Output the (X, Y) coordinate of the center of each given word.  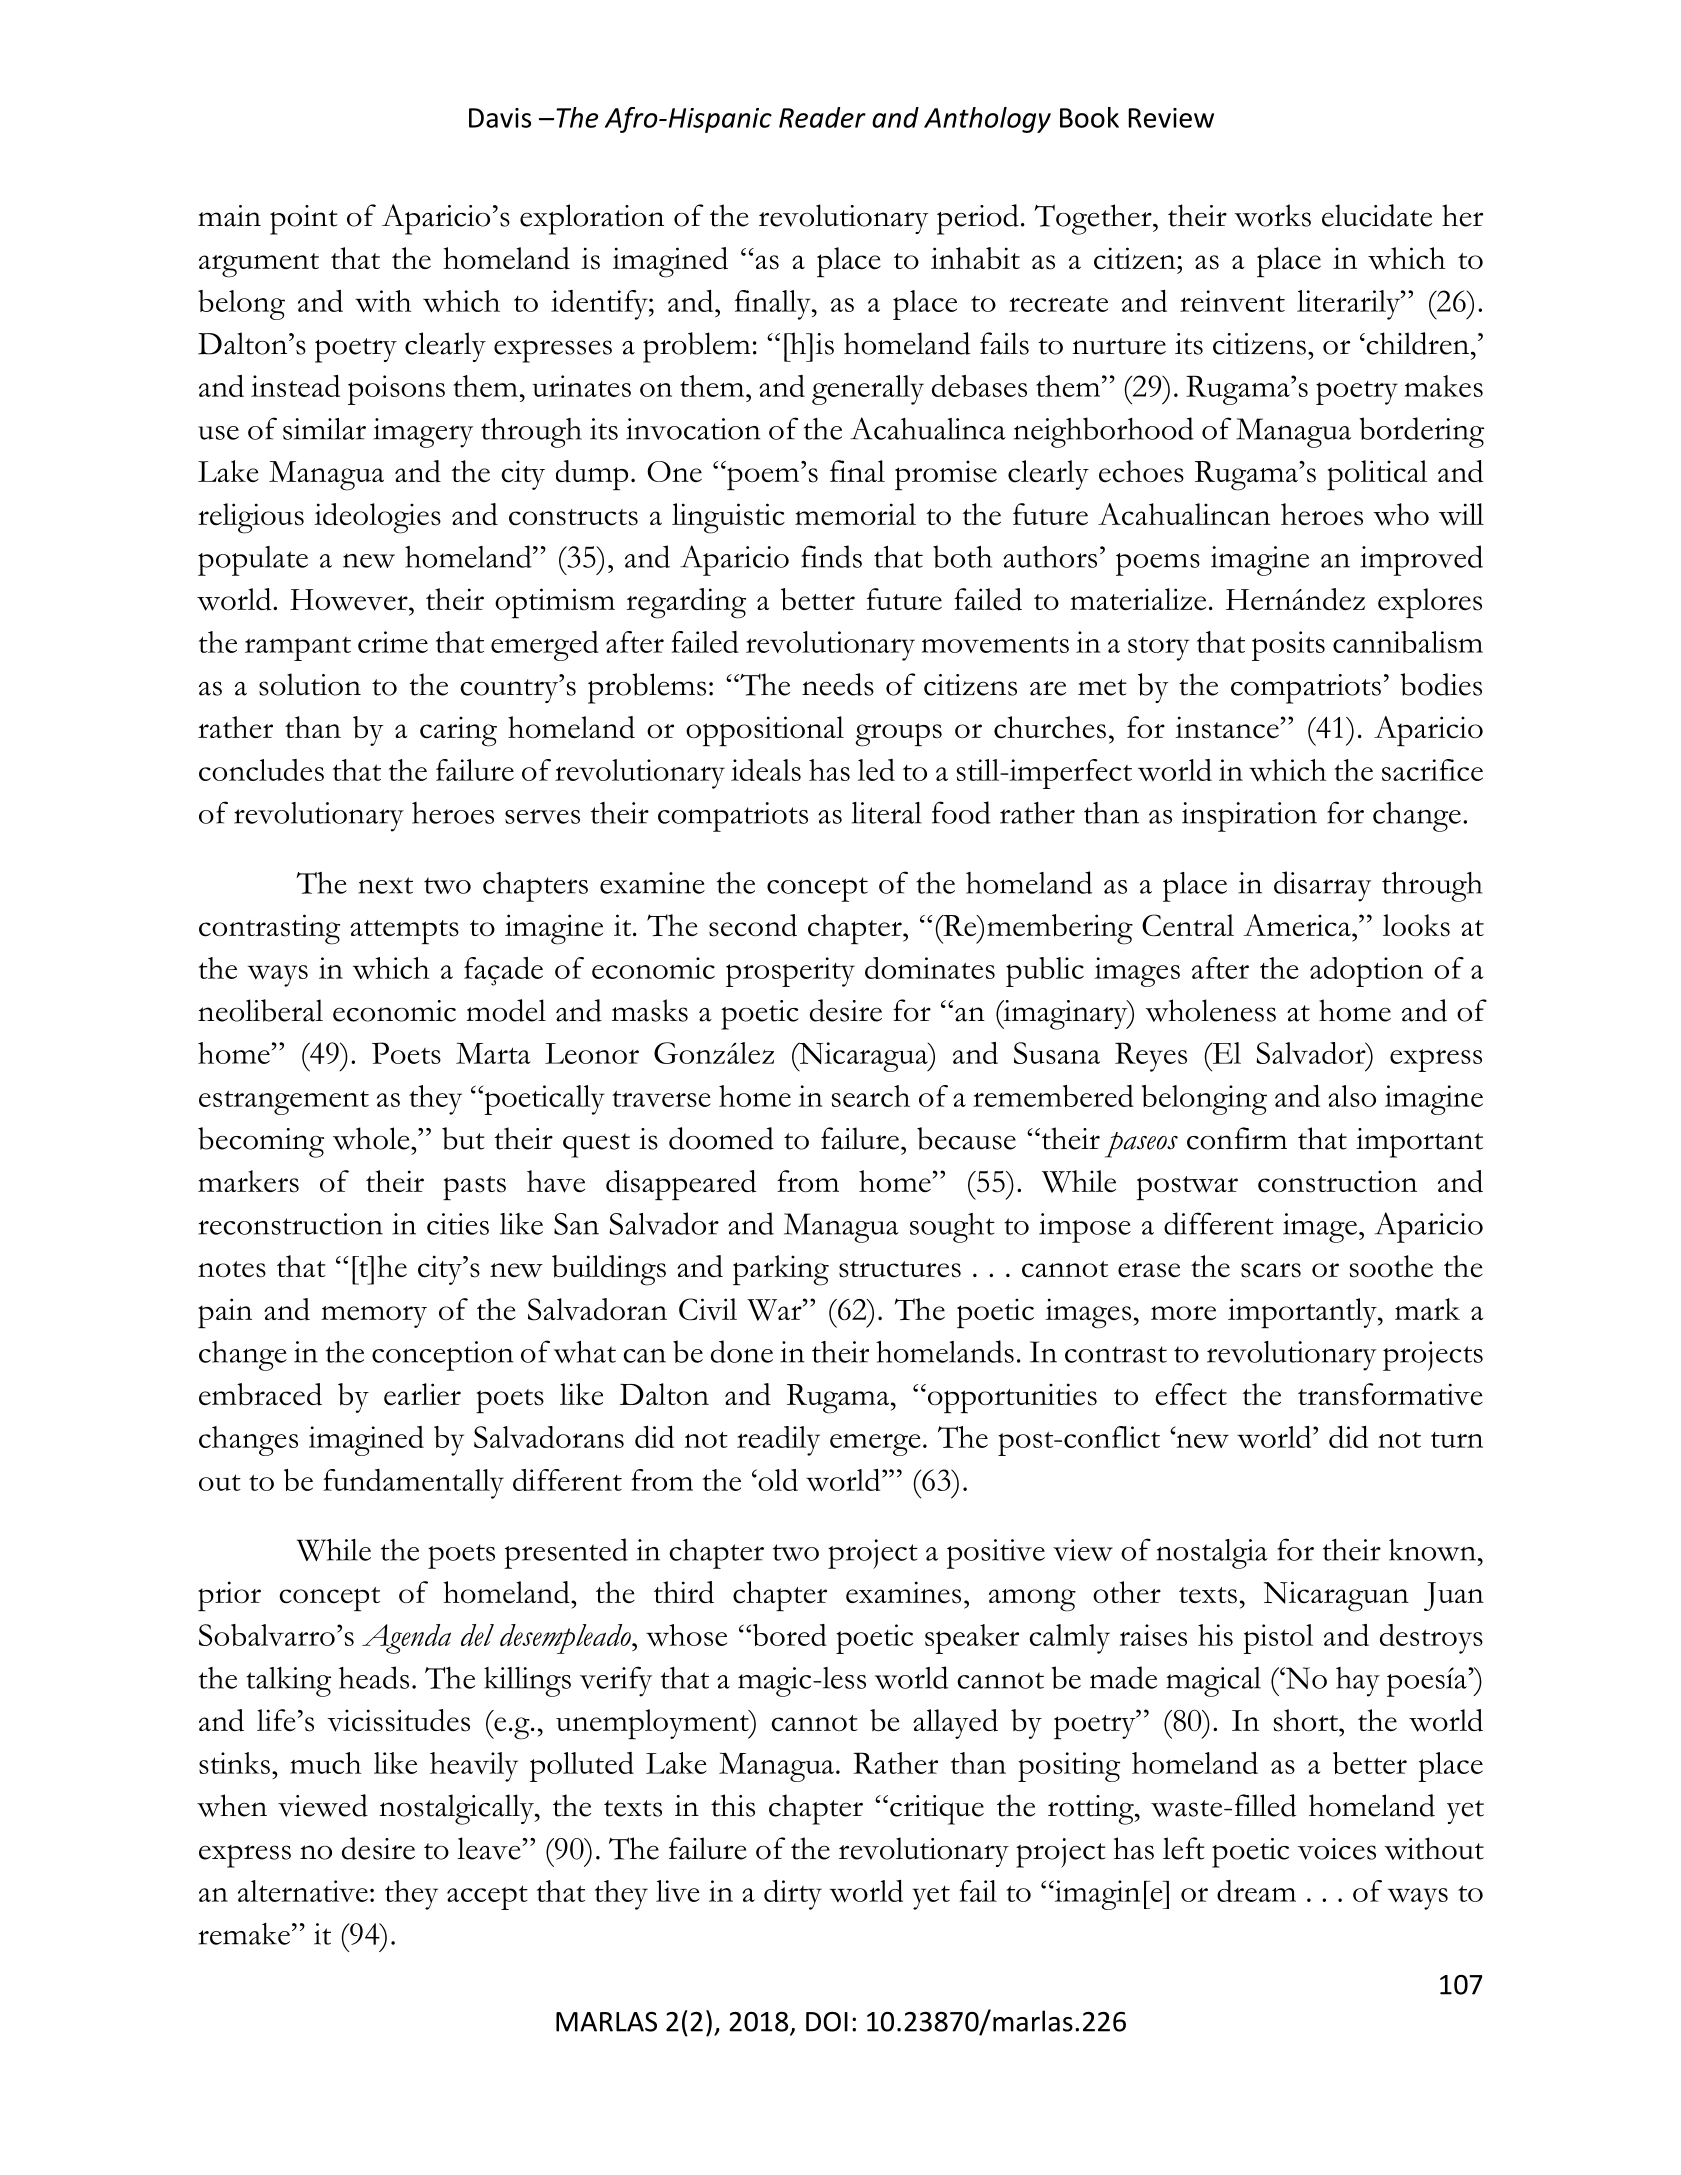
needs (838, 684)
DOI (827, 2022)
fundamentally (413, 1484)
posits (1288, 646)
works (1272, 215)
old (777, 1480)
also (1352, 1096)
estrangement (284, 1102)
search (871, 1096)
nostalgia (1212, 1554)
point (304, 220)
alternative (303, 1891)
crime (393, 642)
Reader (822, 117)
